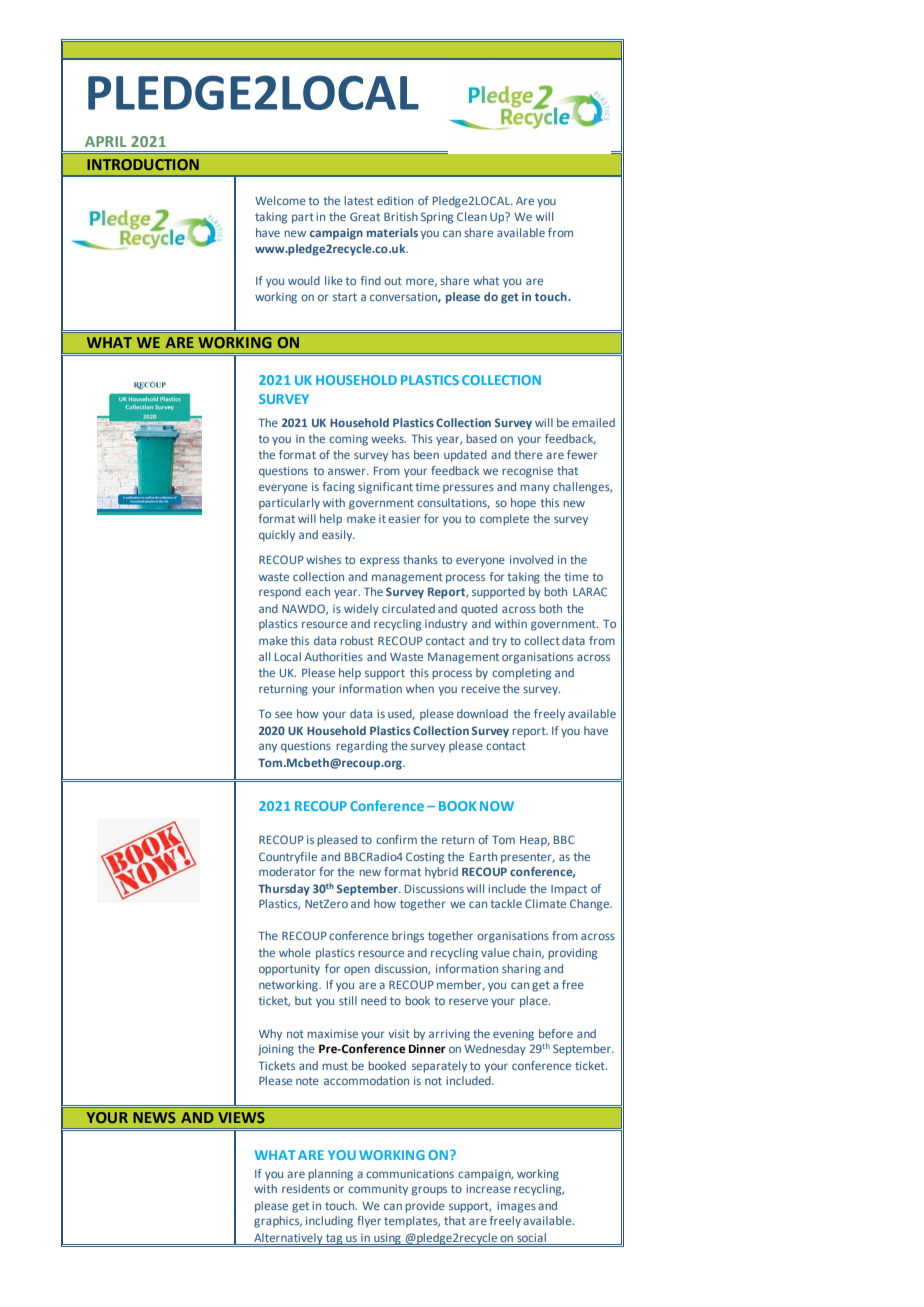  Describe the element at coordinates (531, 559) in the image. I see `involved` at that location.
